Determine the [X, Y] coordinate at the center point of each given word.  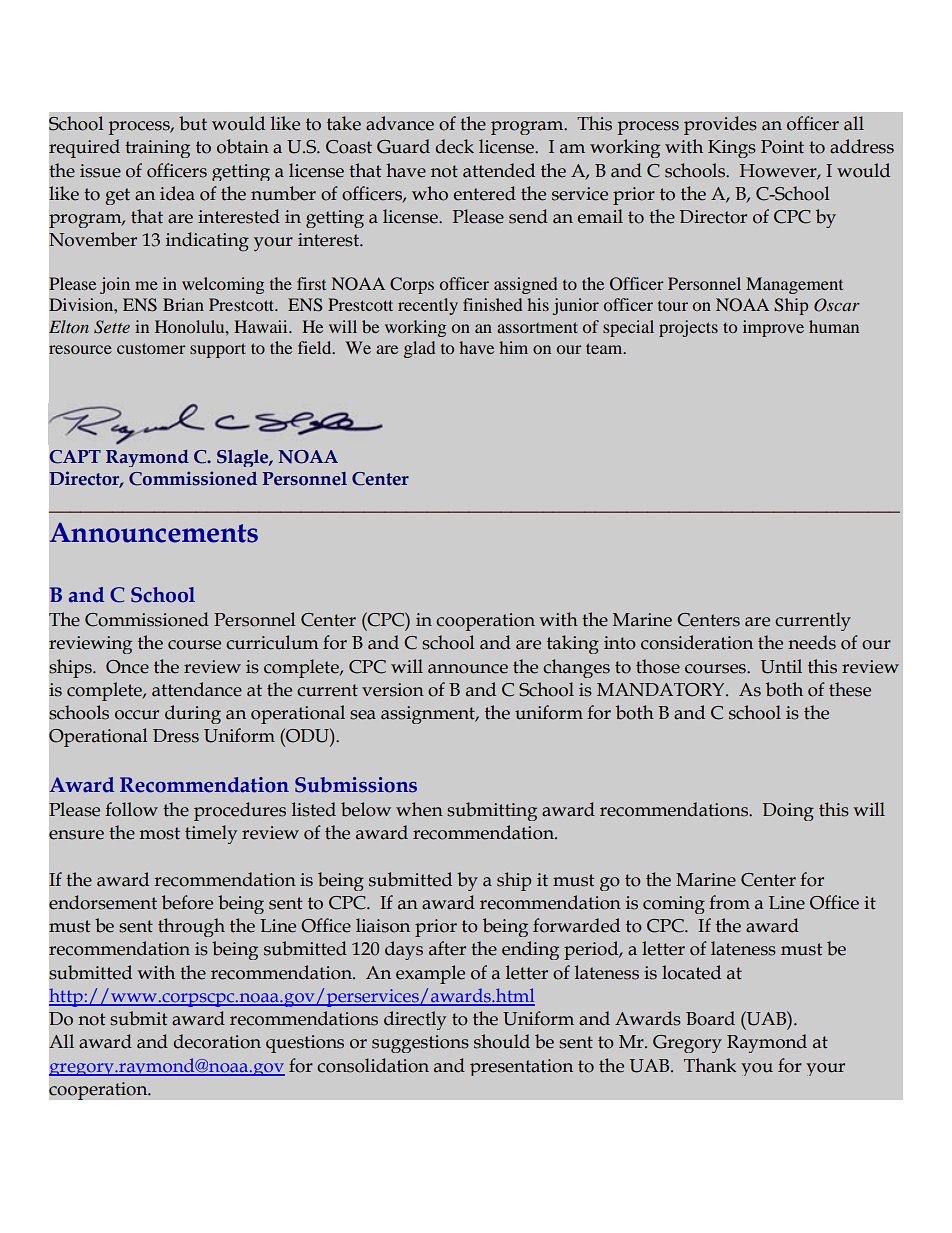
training [157, 149]
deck [454, 146]
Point [782, 147]
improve [773, 328]
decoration [217, 1041]
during [193, 714]
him [513, 347]
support [218, 350]
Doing [788, 812]
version [393, 690]
